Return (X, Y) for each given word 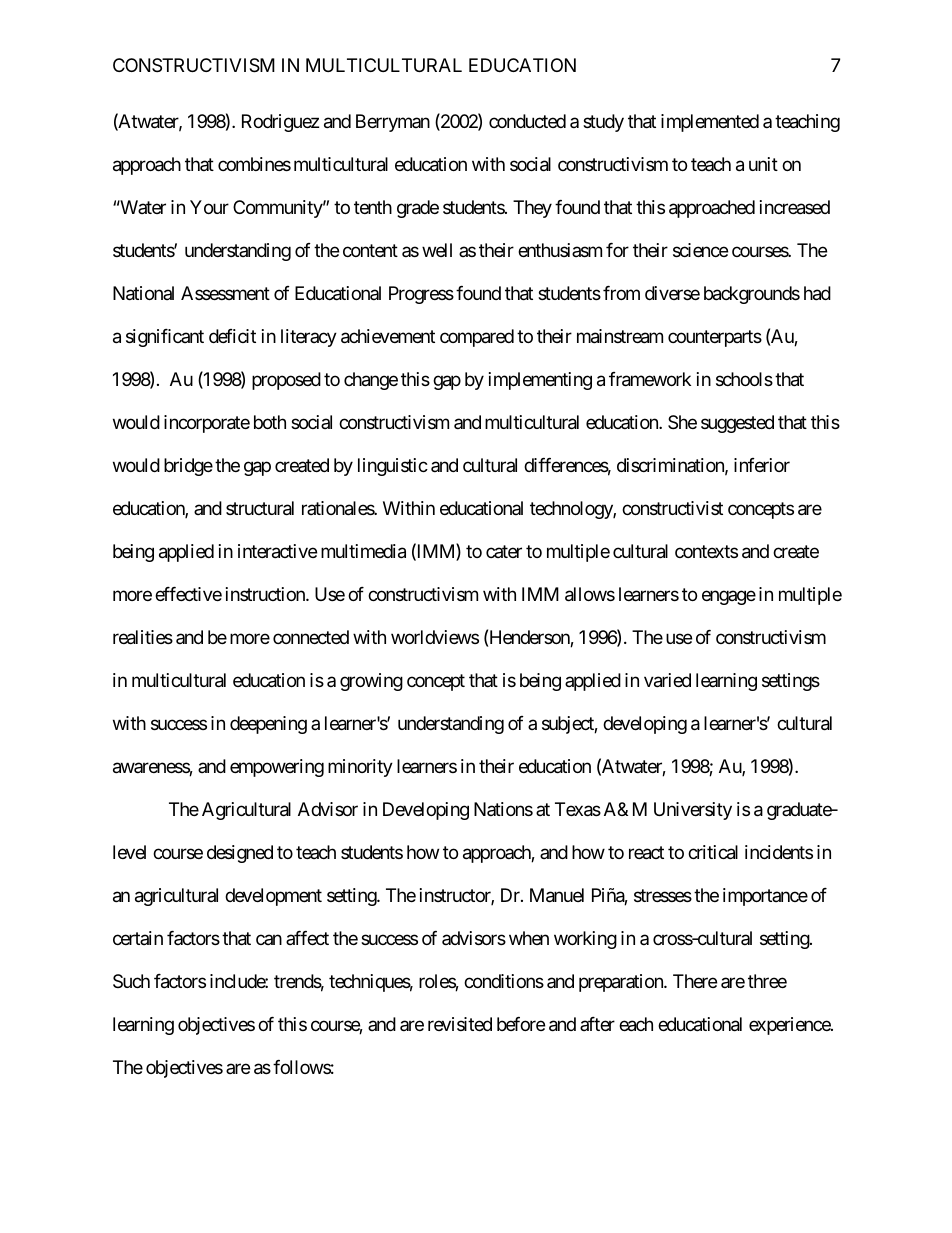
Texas (578, 809)
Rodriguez (280, 123)
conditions (504, 981)
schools (744, 379)
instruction (266, 594)
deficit (232, 336)
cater (504, 551)
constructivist (672, 508)
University (693, 811)
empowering (277, 768)
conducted (527, 121)
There (695, 981)
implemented (710, 123)
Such (131, 981)
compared (477, 338)
